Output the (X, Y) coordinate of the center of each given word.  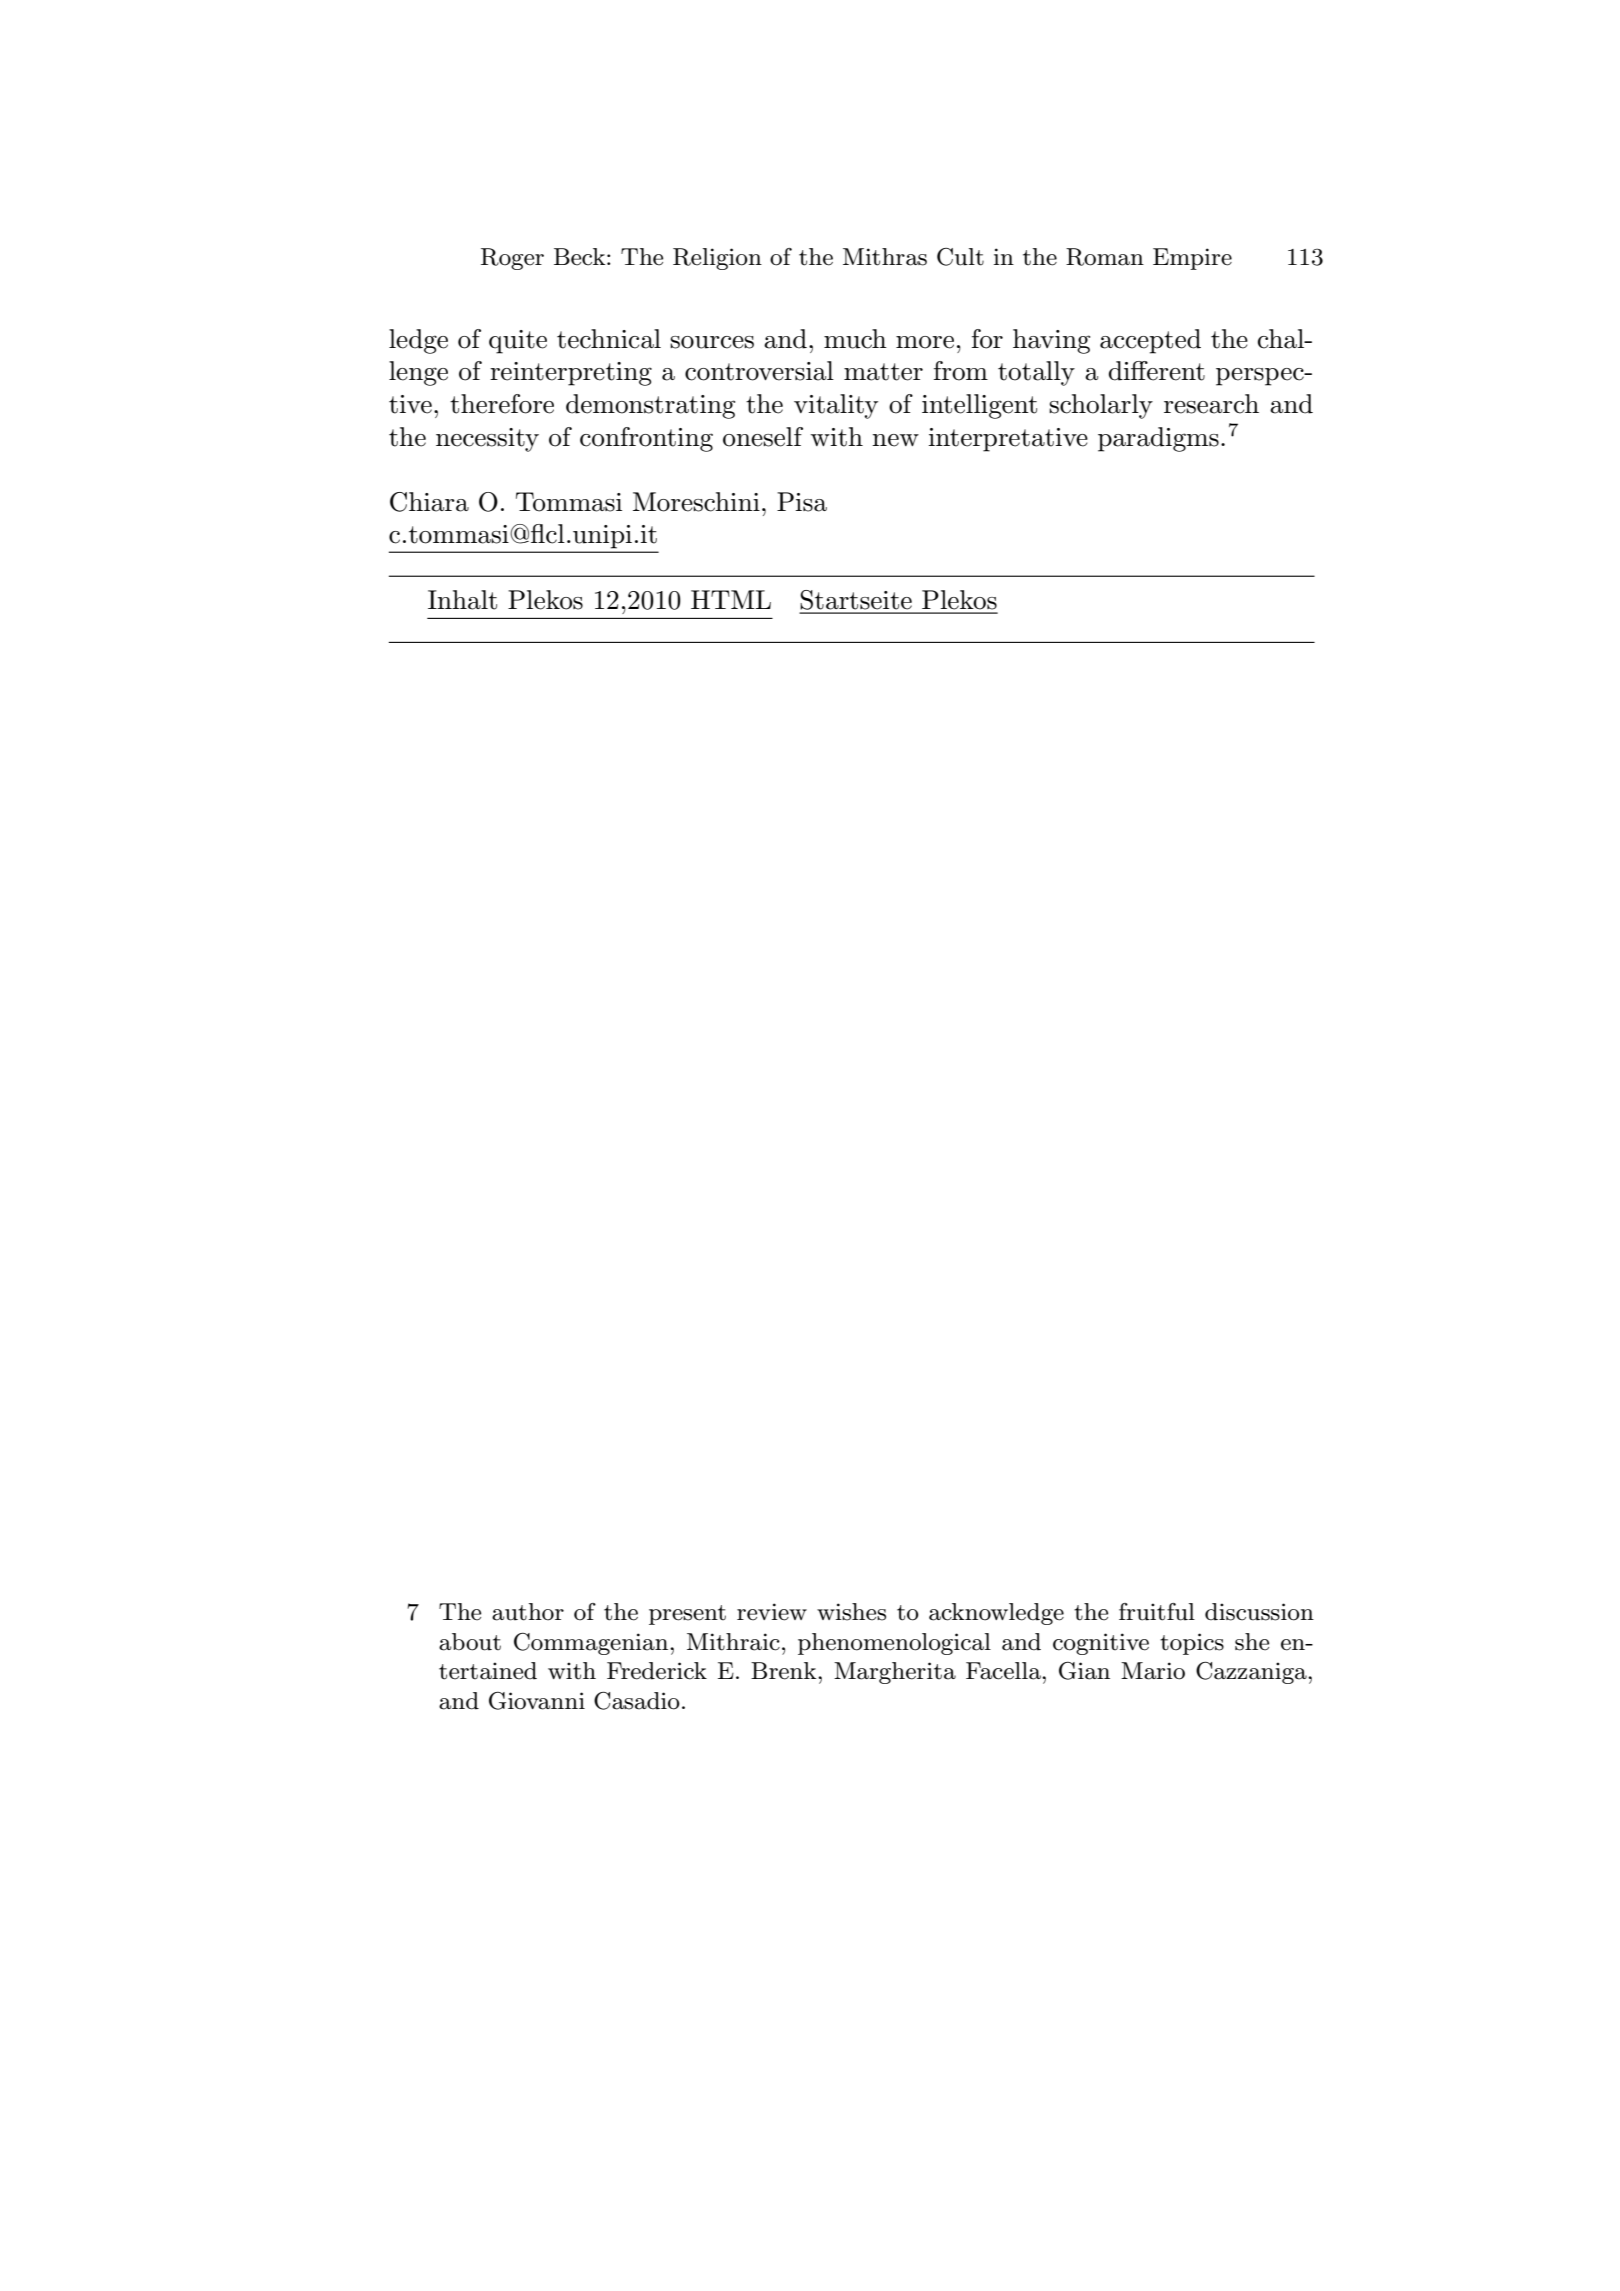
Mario (1153, 1671)
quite (518, 342)
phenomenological (894, 1644)
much (855, 339)
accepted (1150, 341)
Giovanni (537, 1701)
